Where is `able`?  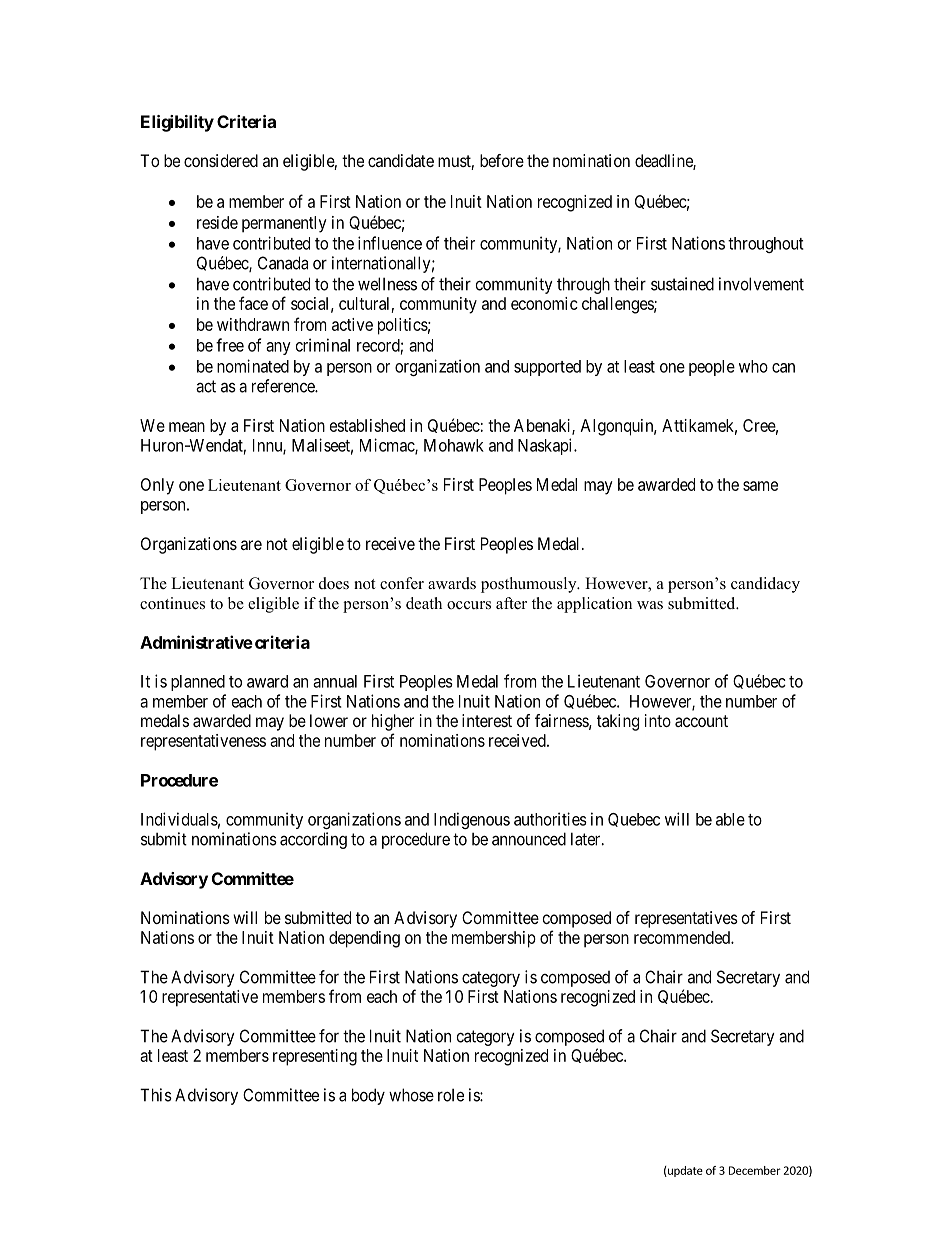 able is located at coordinates (730, 819).
